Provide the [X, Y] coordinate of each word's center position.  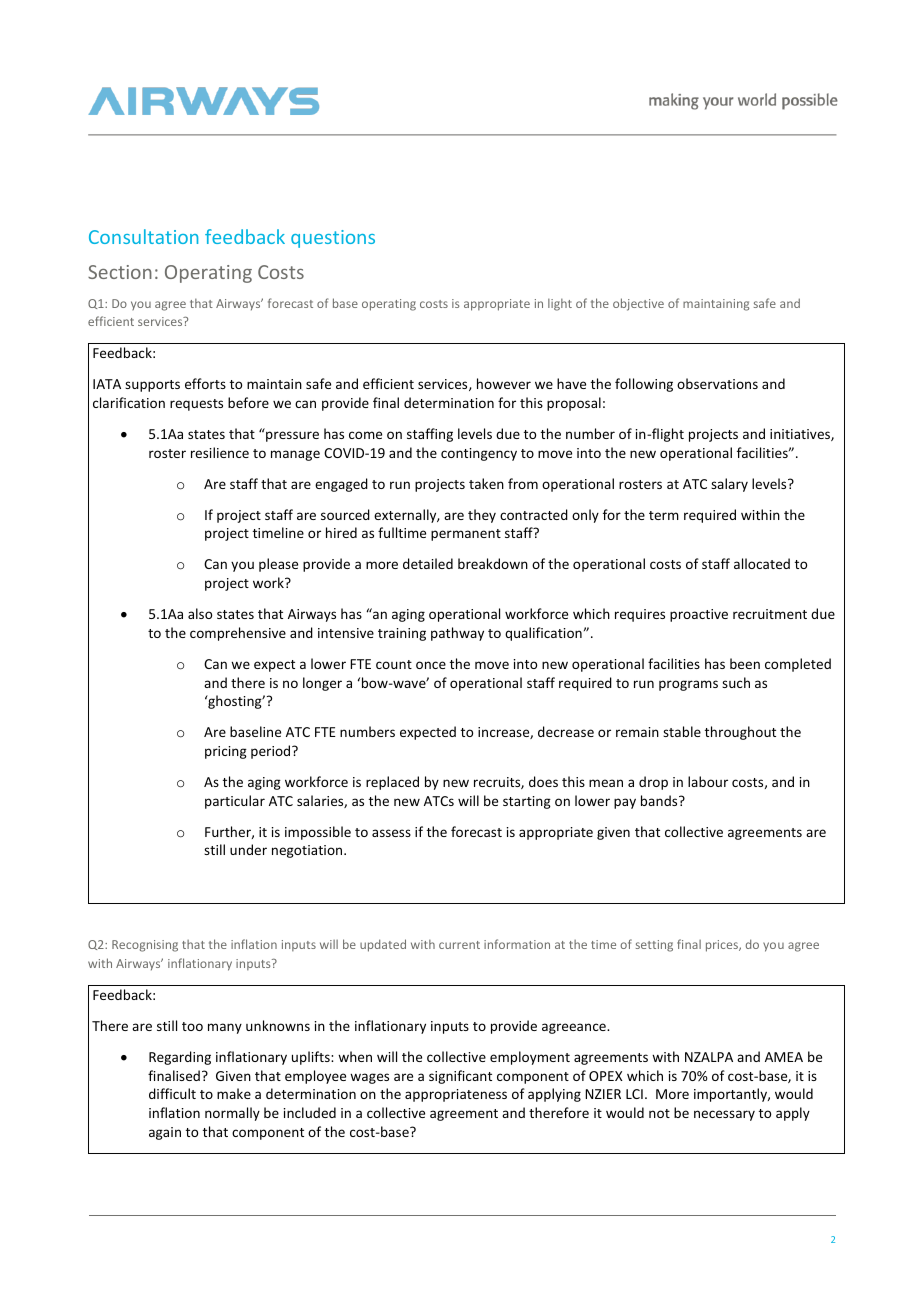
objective [638, 304]
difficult [172, 1093]
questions [333, 239]
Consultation [143, 236]
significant [460, 1077]
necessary [724, 1115]
